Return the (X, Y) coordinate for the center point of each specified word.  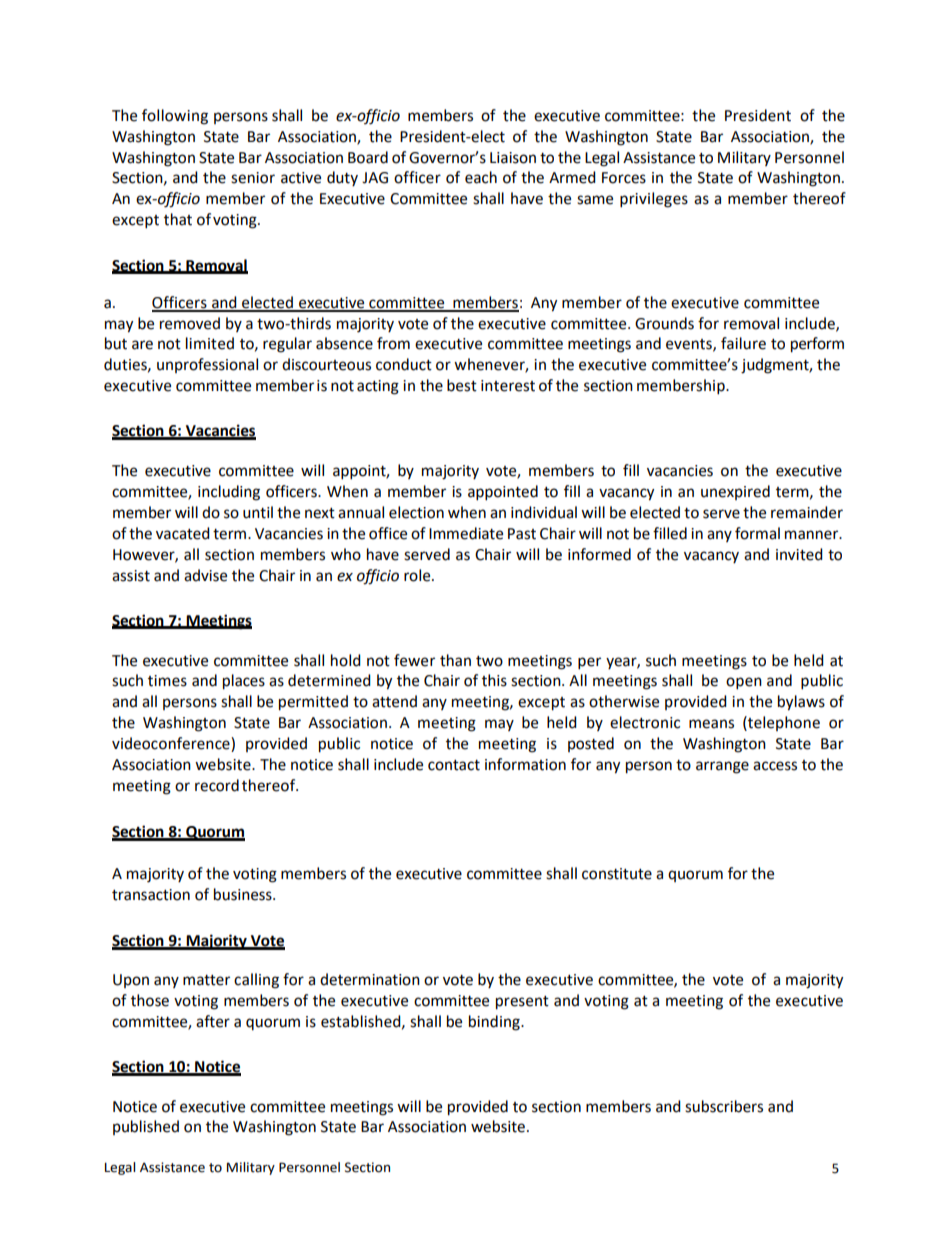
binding (495, 1023)
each (481, 177)
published (146, 1127)
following (175, 117)
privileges (654, 200)
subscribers (724, 1106)
